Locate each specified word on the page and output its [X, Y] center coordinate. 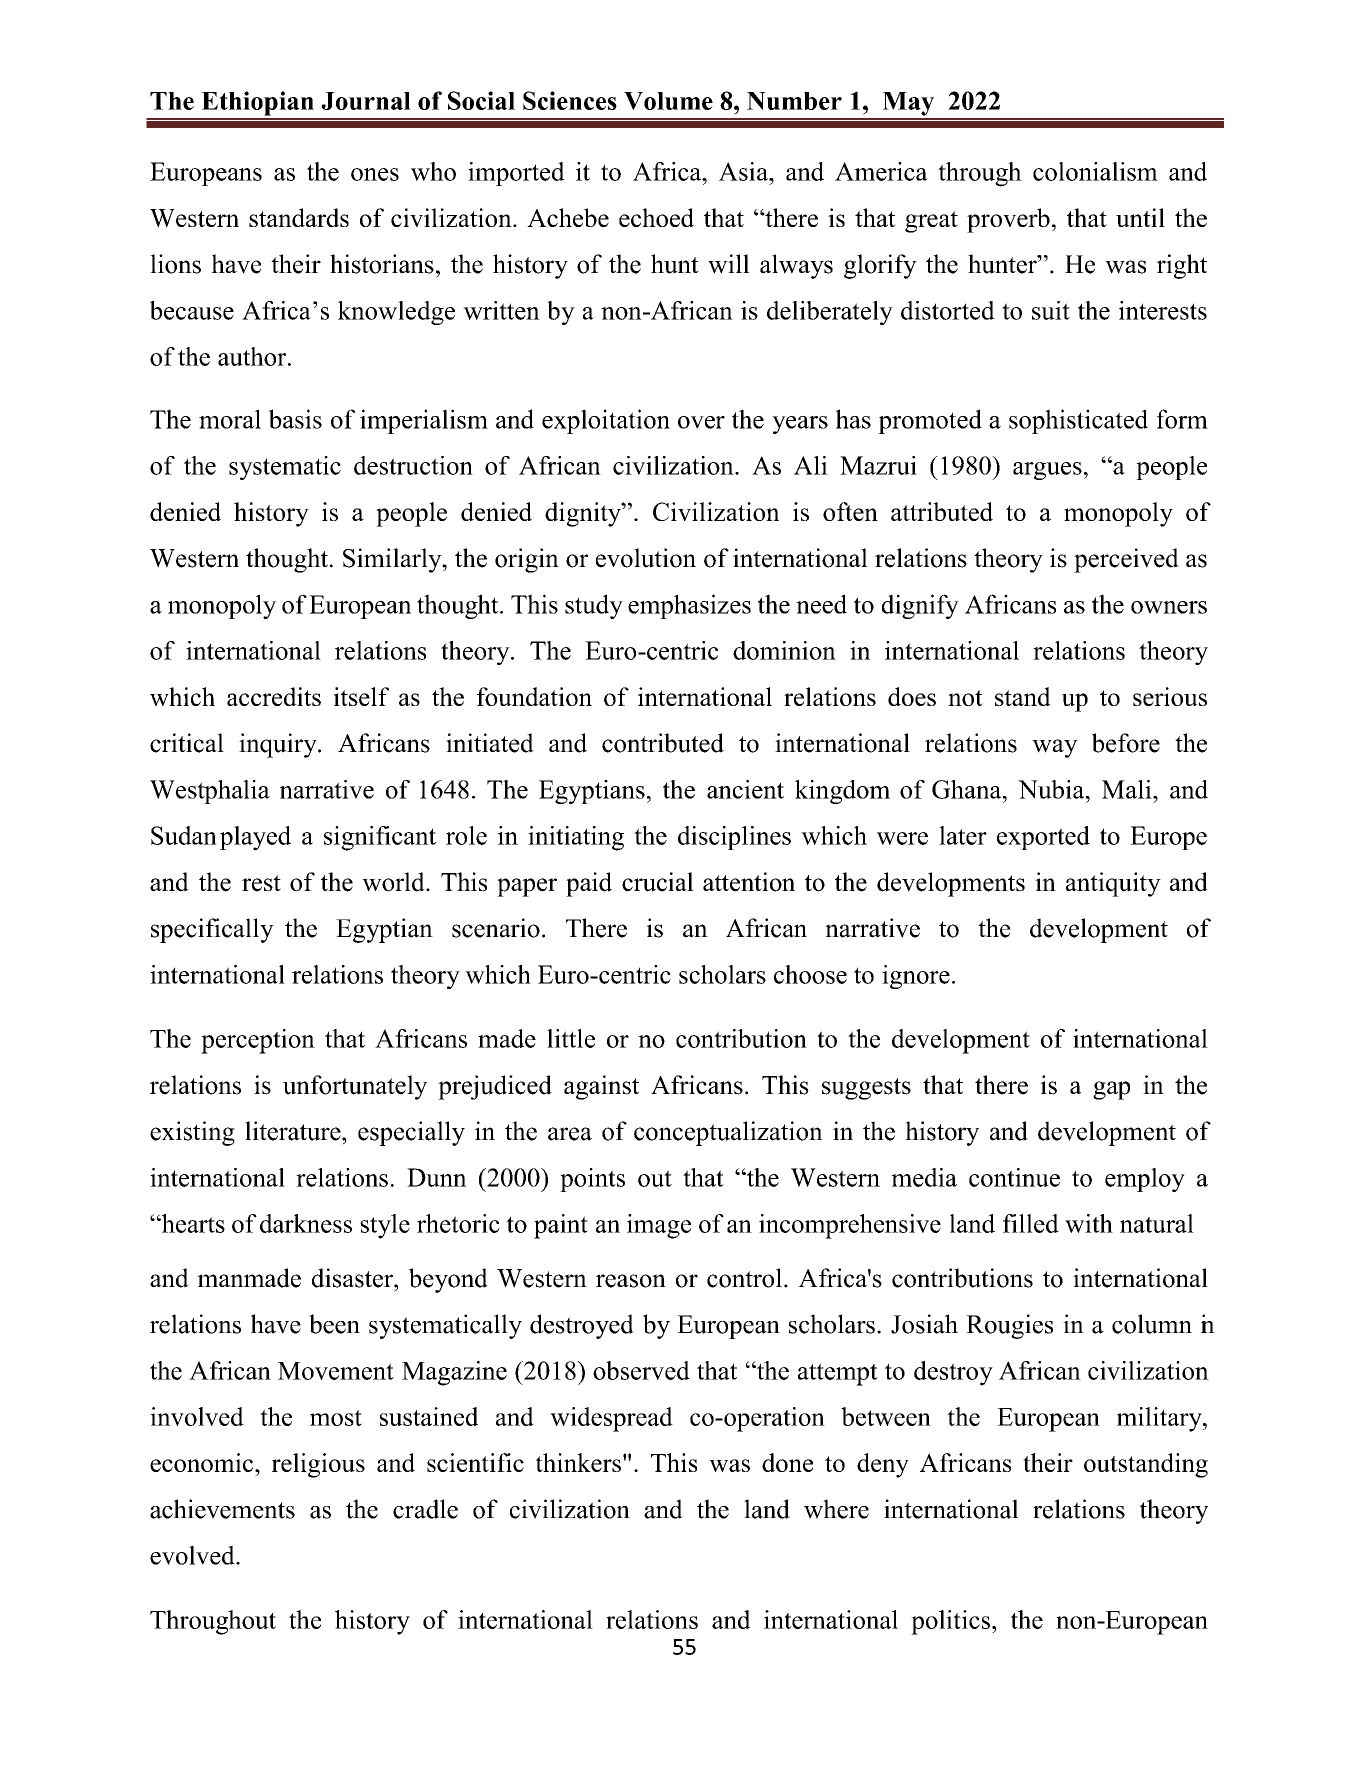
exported [1043, 838]
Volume [668, 101]
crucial [658, 882]
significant [380, 838]
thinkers [578, 1462]
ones [375, 174]
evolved [193, 1555]
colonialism [1095, 171]
